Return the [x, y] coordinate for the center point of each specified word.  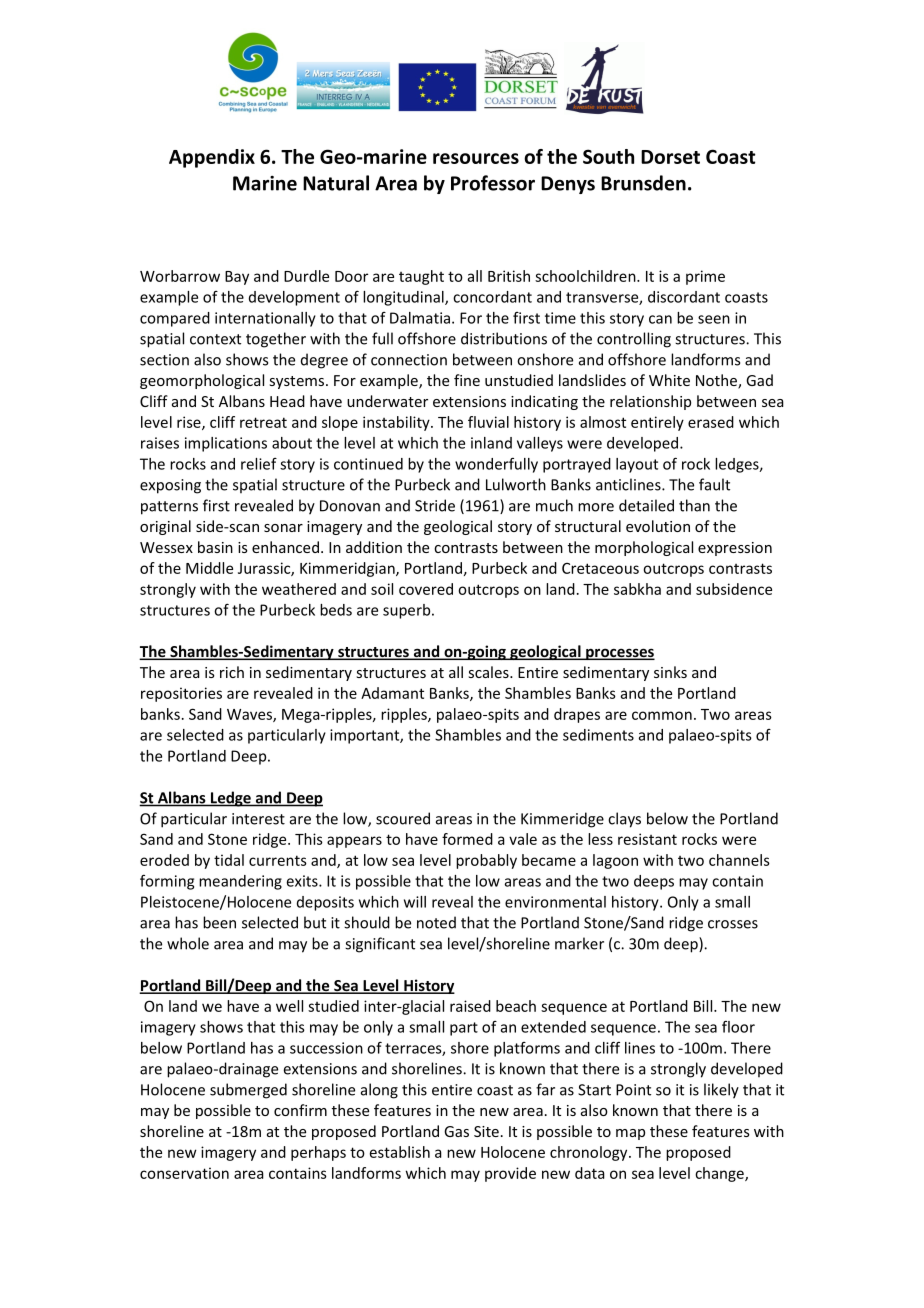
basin [215, 547]
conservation [184, 1173]
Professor [493, 183]
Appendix [212, 158]
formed [467, 839]
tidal [229, 860]
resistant [647, 839]
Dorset [670, 157]
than [694, 505]
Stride [435, 505]
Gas [456, 1131]
